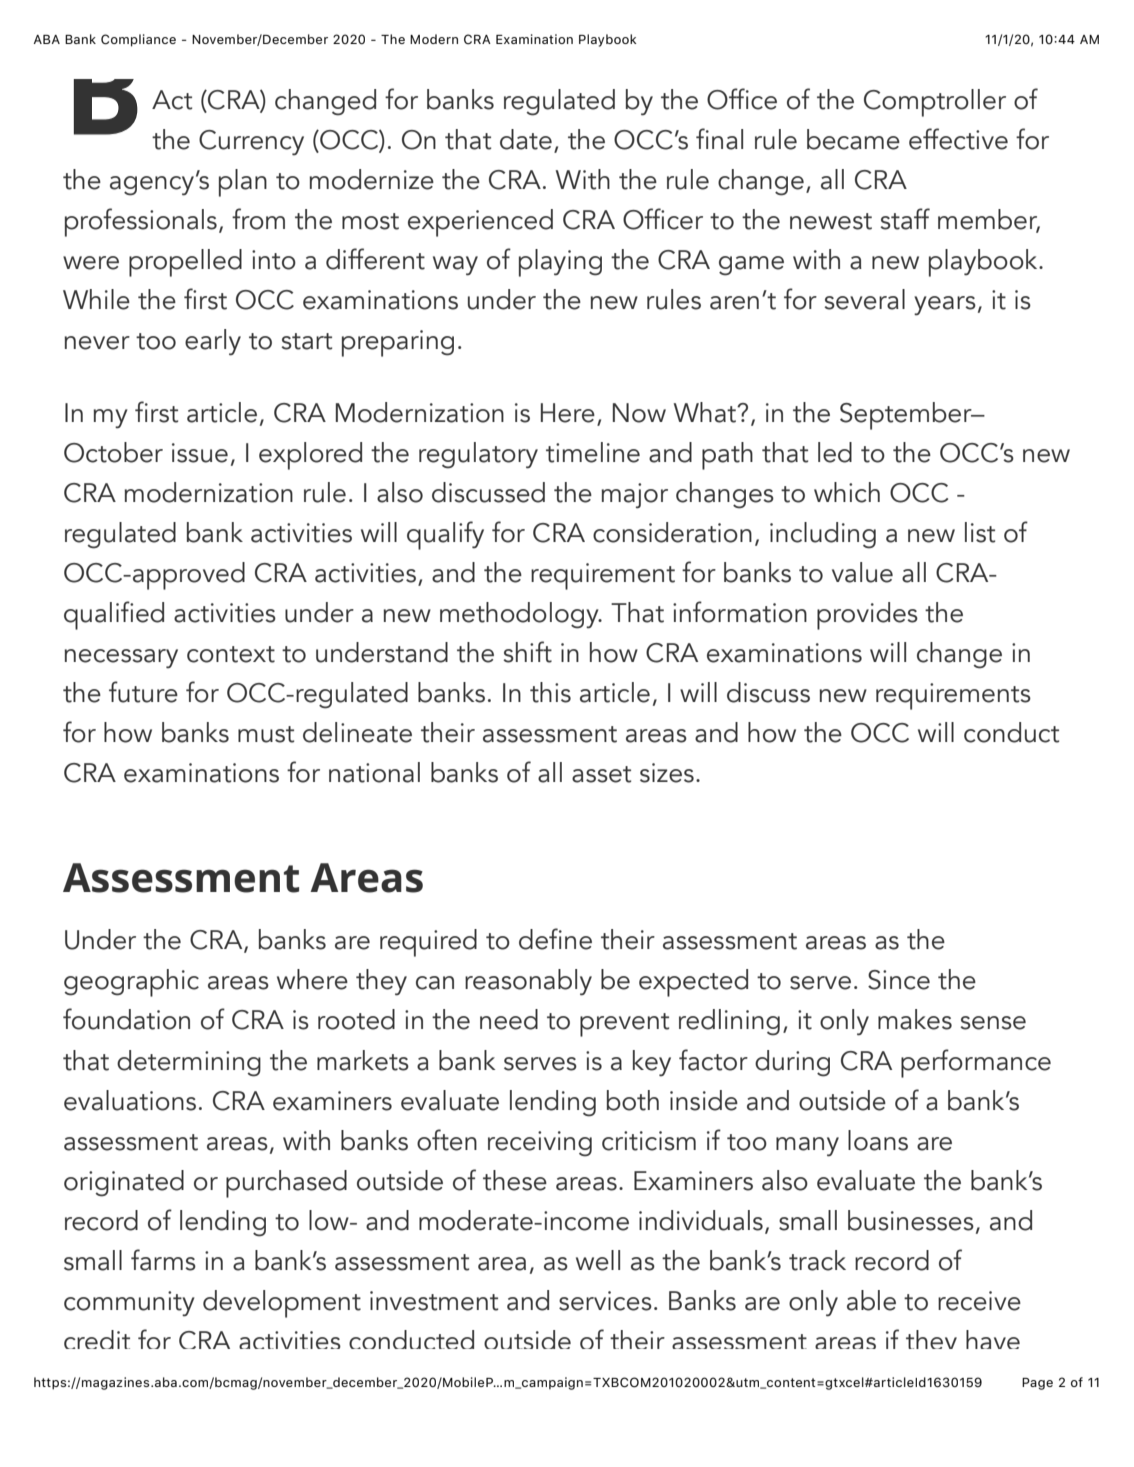 The width and height of the screenshot is (1134, 1467). I want to click on future, so click(143, 692).
